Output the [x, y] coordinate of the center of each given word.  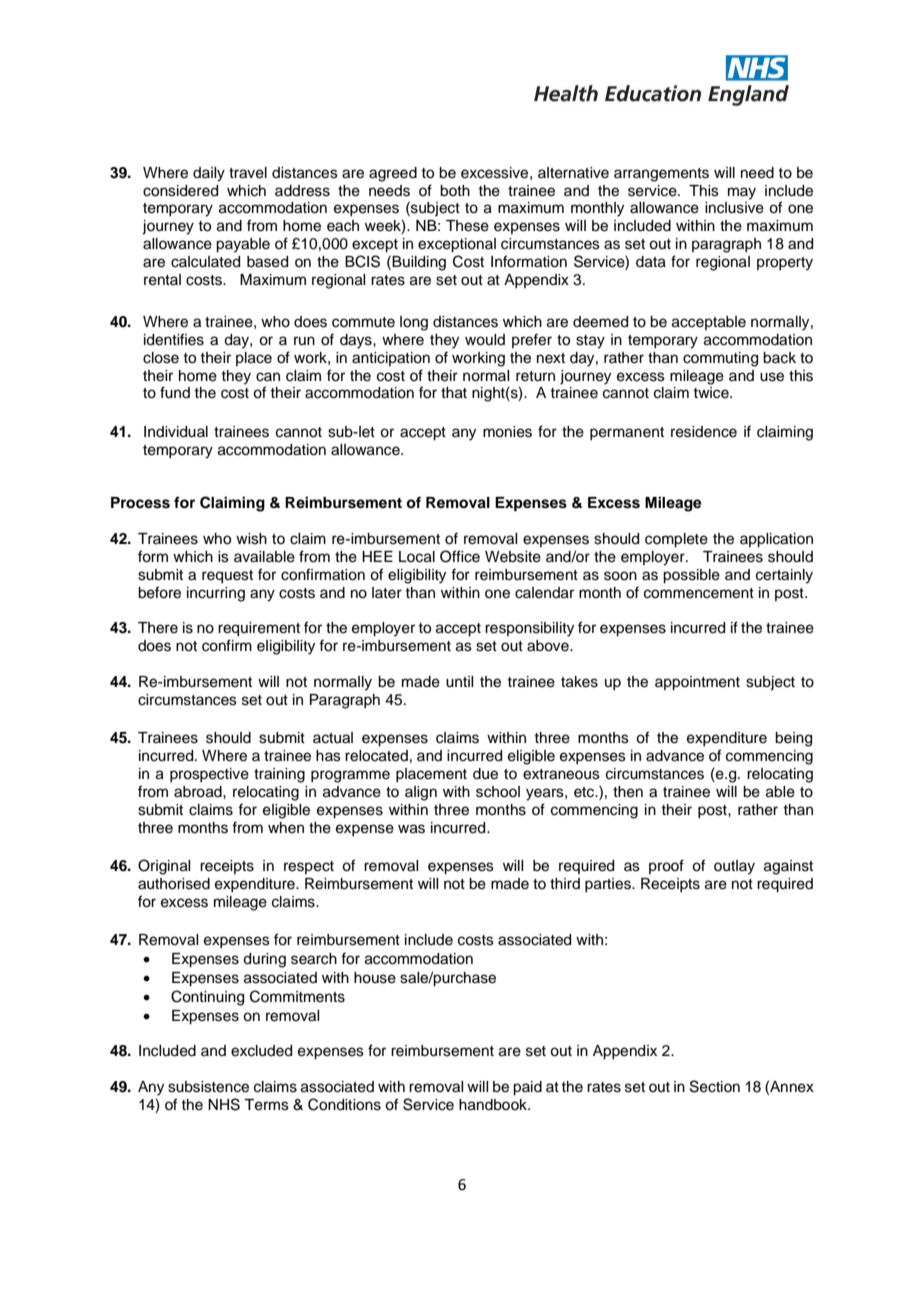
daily [209, 174]
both [455, 191]
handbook [494, 1105]
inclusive [734, 208]
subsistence [208, 1087]
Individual [176, 432]
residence [704, 432]
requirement [259, 629]
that [454, 393]
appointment [697, 683]
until [459, 682]
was [411, 829]
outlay [734, 867]
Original [164, 867]
